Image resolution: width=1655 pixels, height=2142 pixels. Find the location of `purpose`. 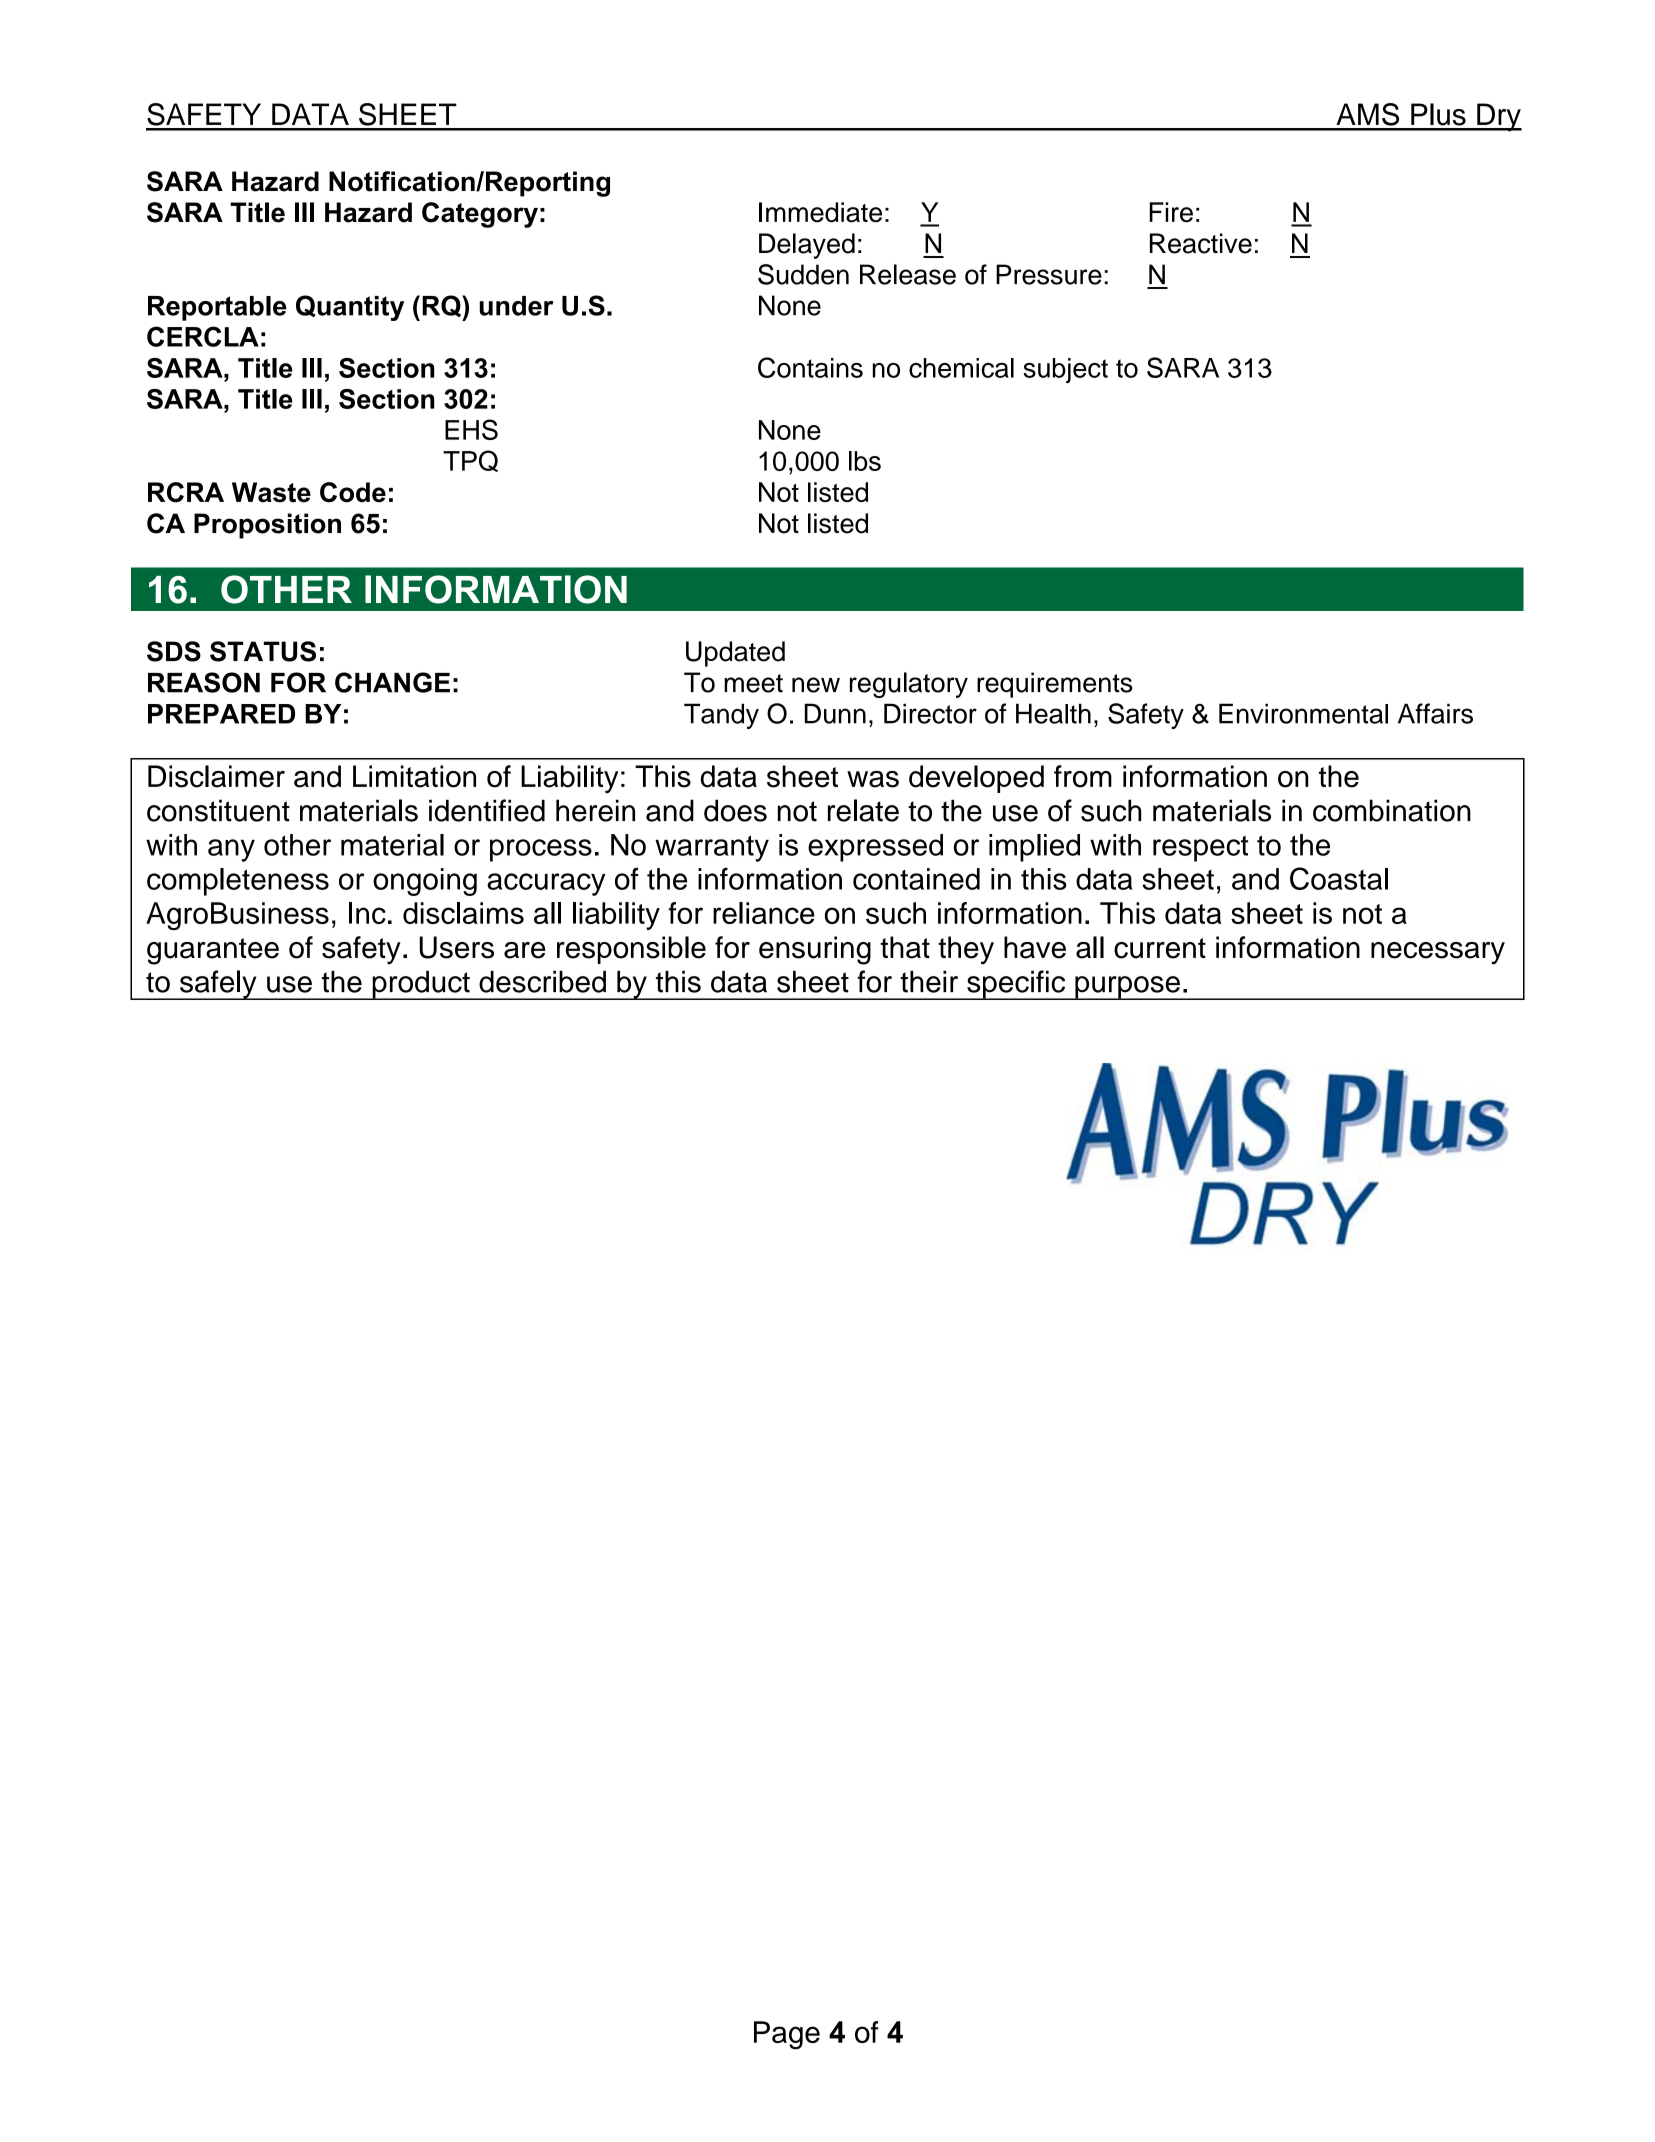

purpose is located at coordinates (1127, 988).
